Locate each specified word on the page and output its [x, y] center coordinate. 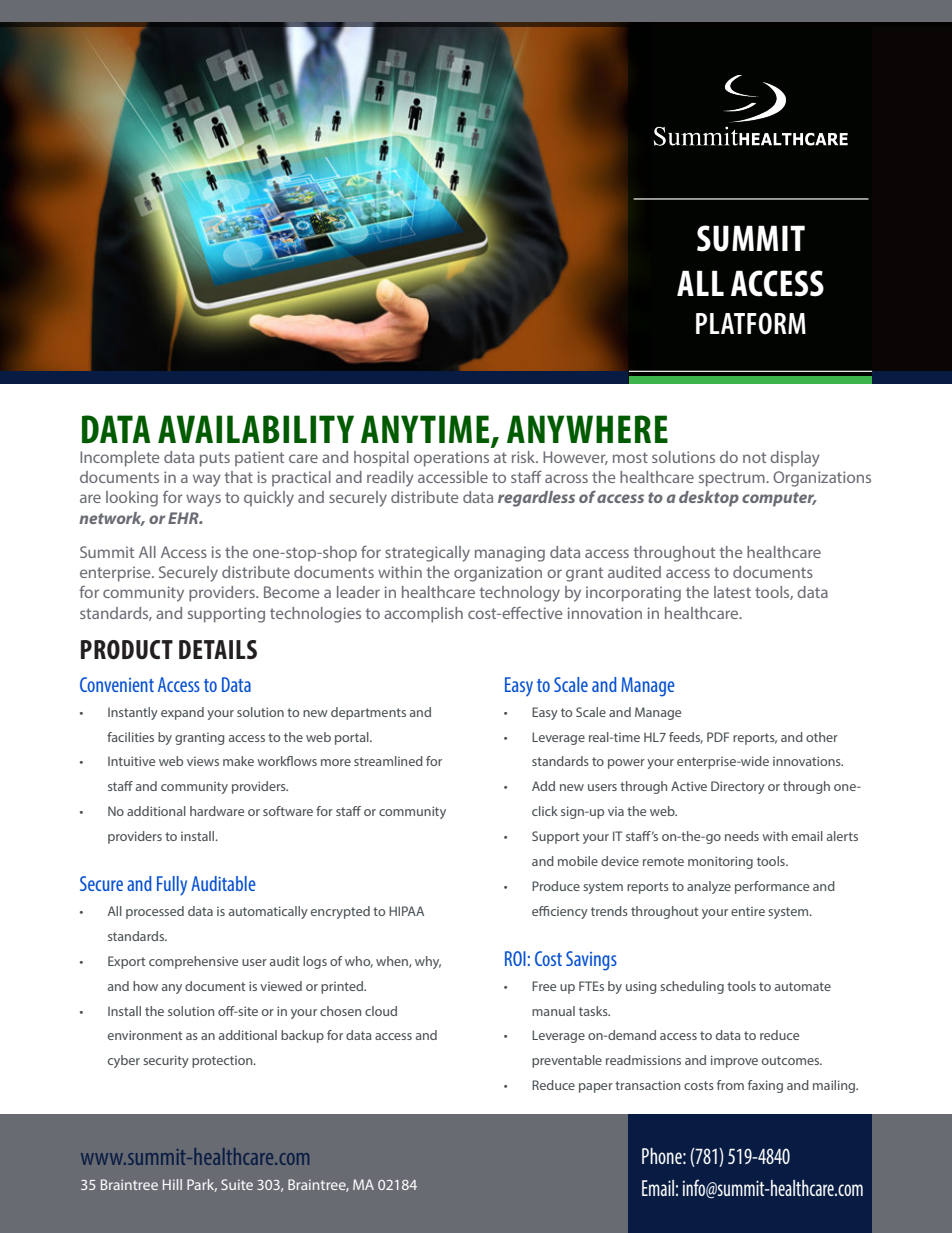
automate [803, 986]
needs [742, 836]
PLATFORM [751, 323]
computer [779, 499]
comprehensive [193, 962]
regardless [536, 499]
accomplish [423, 615]
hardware [217, 811]
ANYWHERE [587, 429]
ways [203, 500]
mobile [578, 861]
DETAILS [218, 649]
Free [544, 986]
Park [202, 1185]
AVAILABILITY [256, 429]
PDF [718, 737]
